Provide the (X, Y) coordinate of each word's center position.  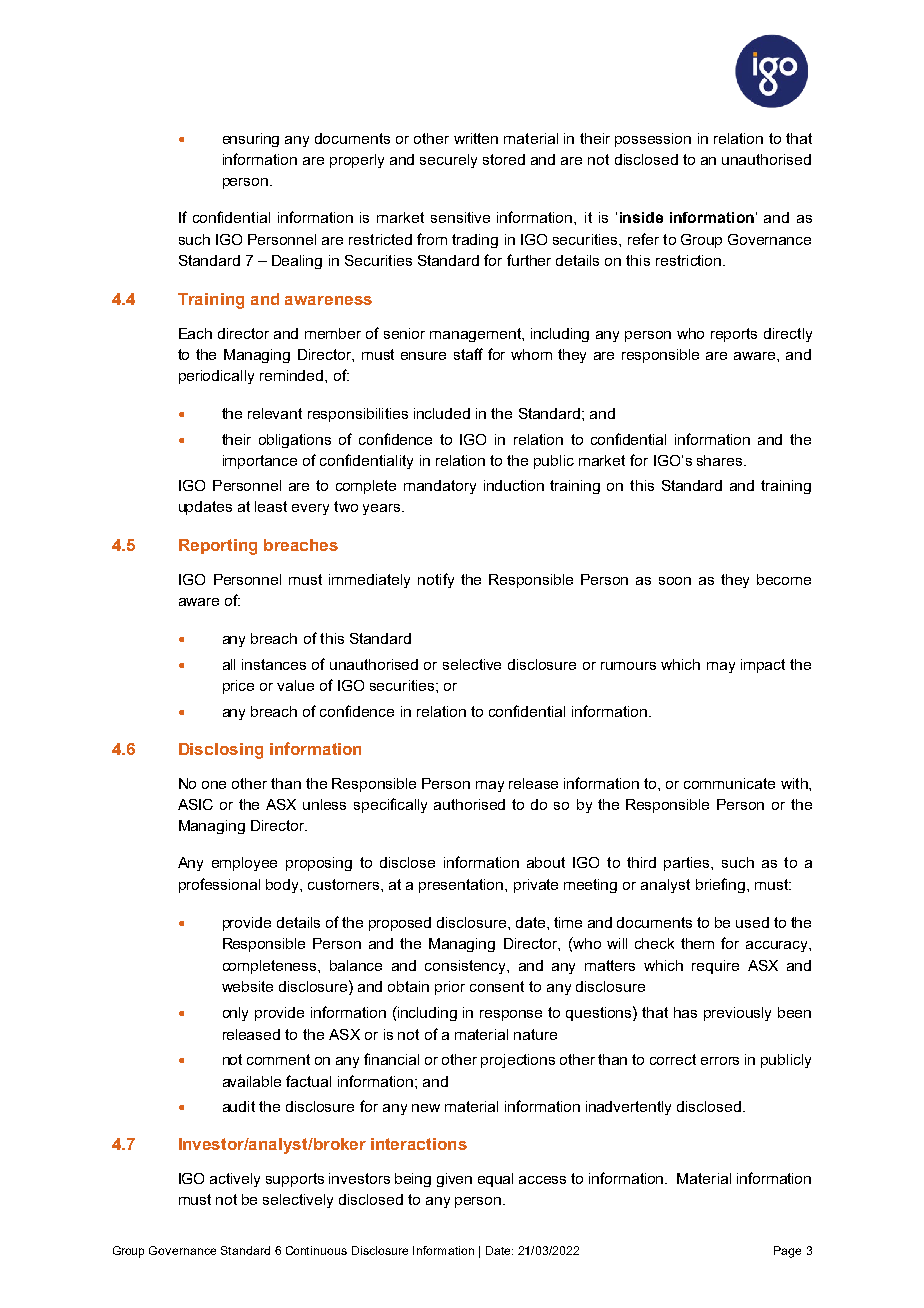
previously (737, 1014)
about (546, 862)
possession (653, 140)
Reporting (218, 547)
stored (504, 159)
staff (468, 354)
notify (436, 580)
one (214, 785)
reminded (293, 375)
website (247, 986)
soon (675, 581)
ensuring (251, 140)
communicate (729, 783)
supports (295, 1180)
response (511, 1015)
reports (734, 335)
